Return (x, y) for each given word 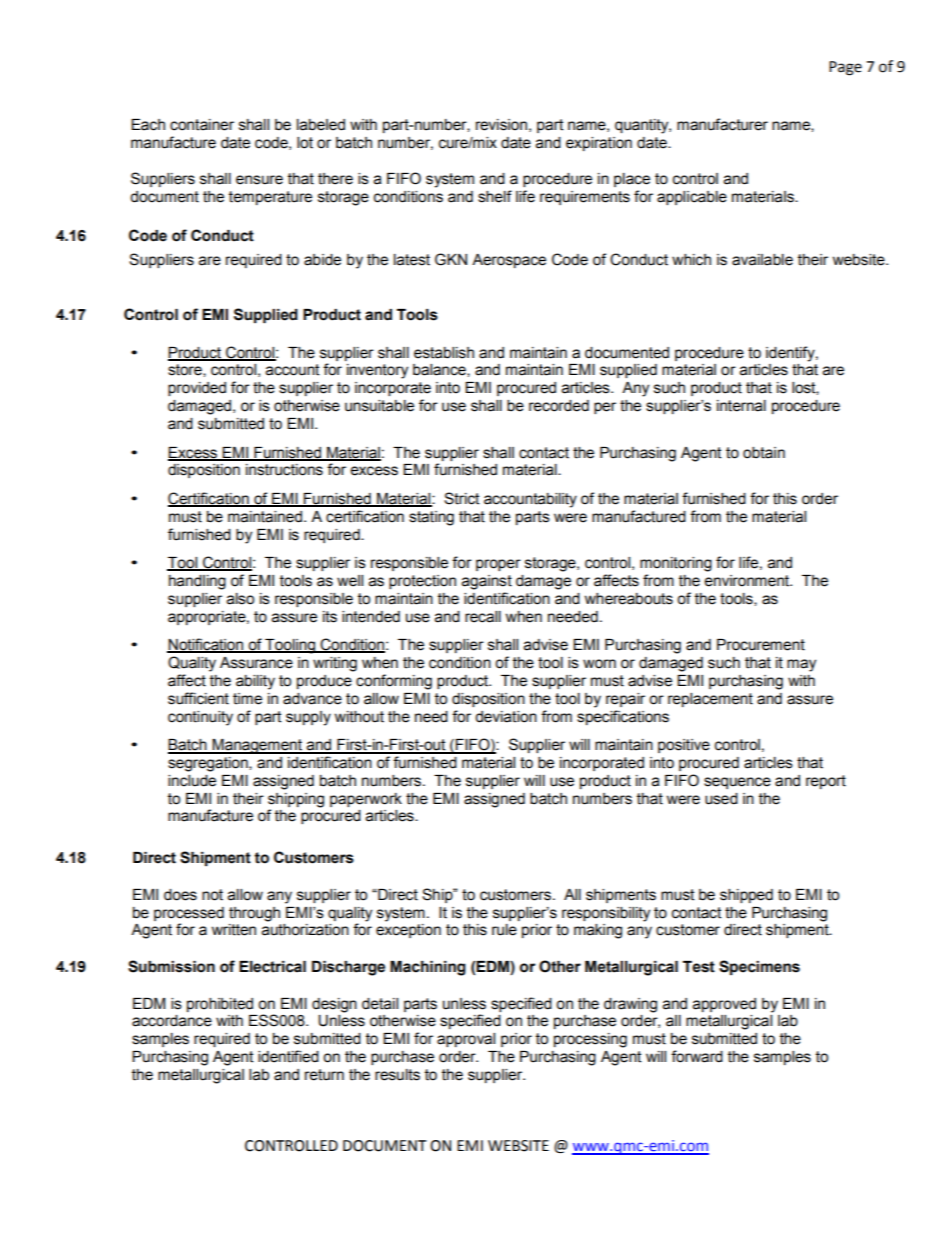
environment (748, 581)
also (240, 599)
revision (501, 125)
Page (845, 68)
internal (741, 406)
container (202, 125)
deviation (506, 717)
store (186, 370)
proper (498, 565)
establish (444, 353)
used (721, 799)
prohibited (220, 1005)
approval (466, 1040)
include (192, 781)
